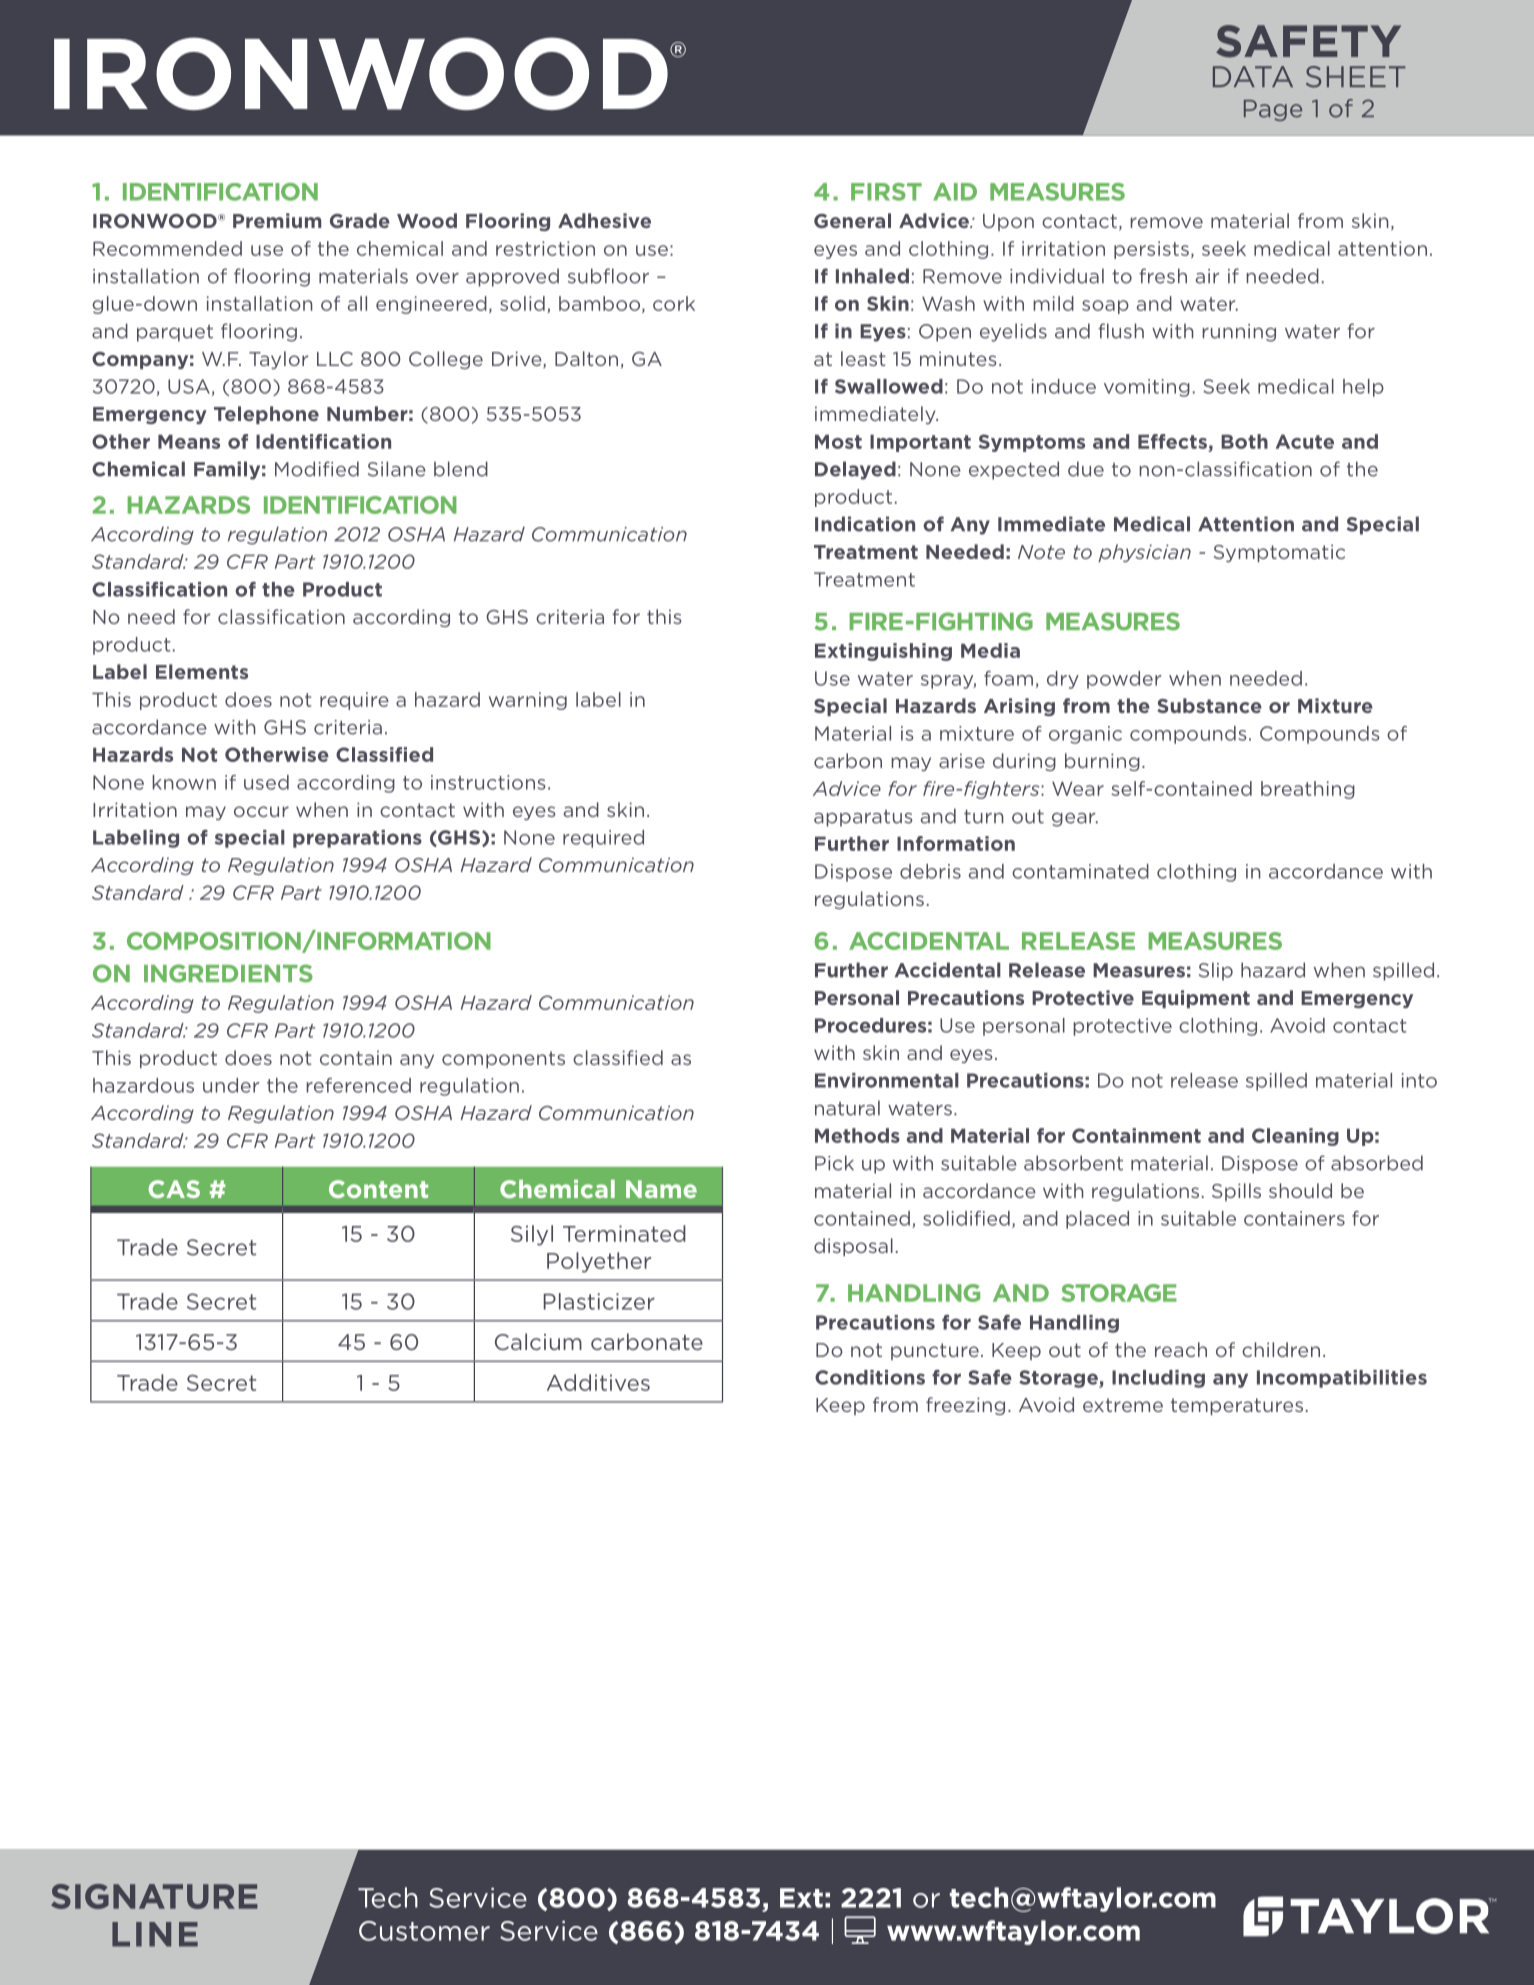  I want to click on Premium, so click(277, 220).
